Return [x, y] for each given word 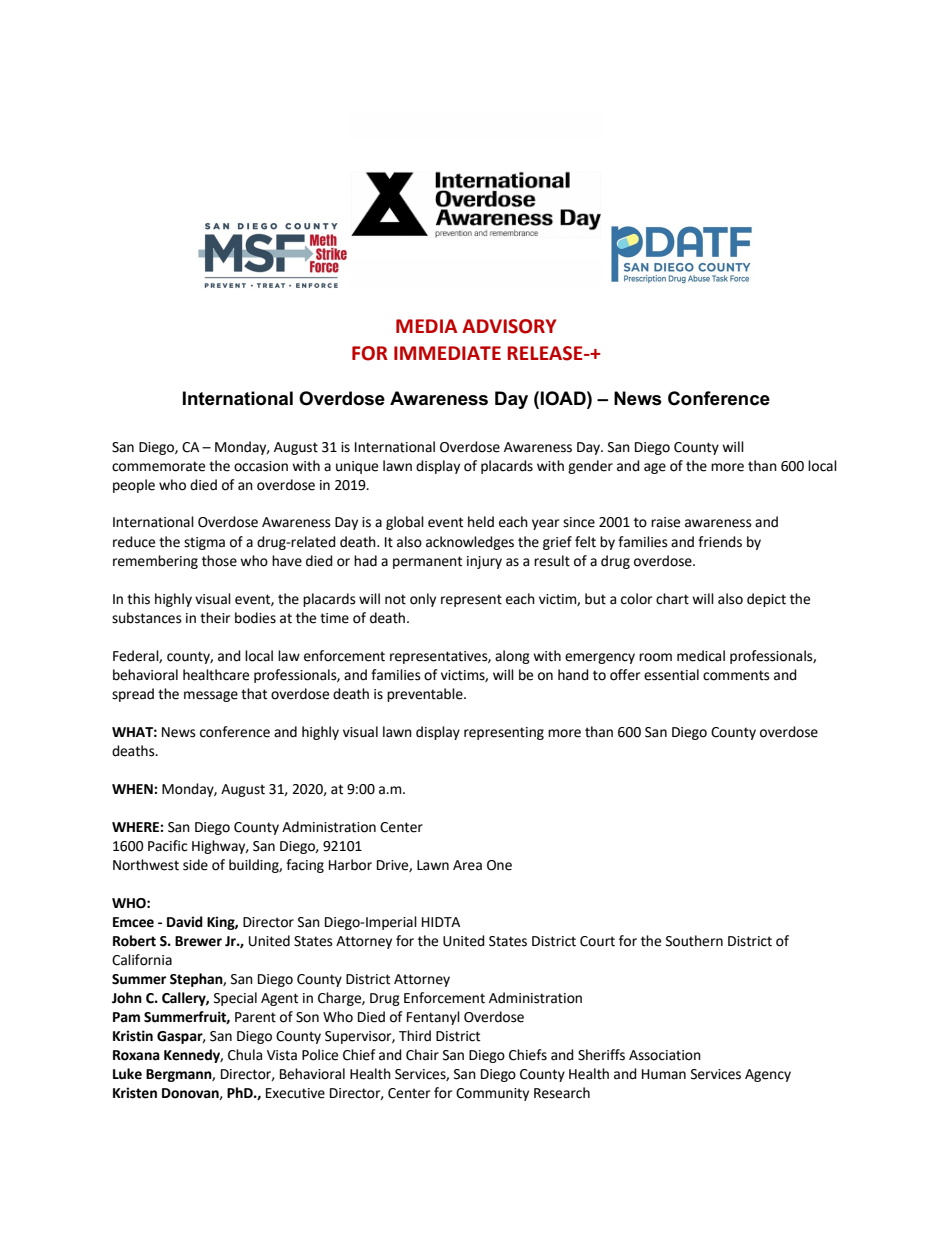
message [211, 696]
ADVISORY [509, 326]
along [512, 657]
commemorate [158, 466]
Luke [127, 1074]
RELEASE [546, 353]
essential [671, 675]
